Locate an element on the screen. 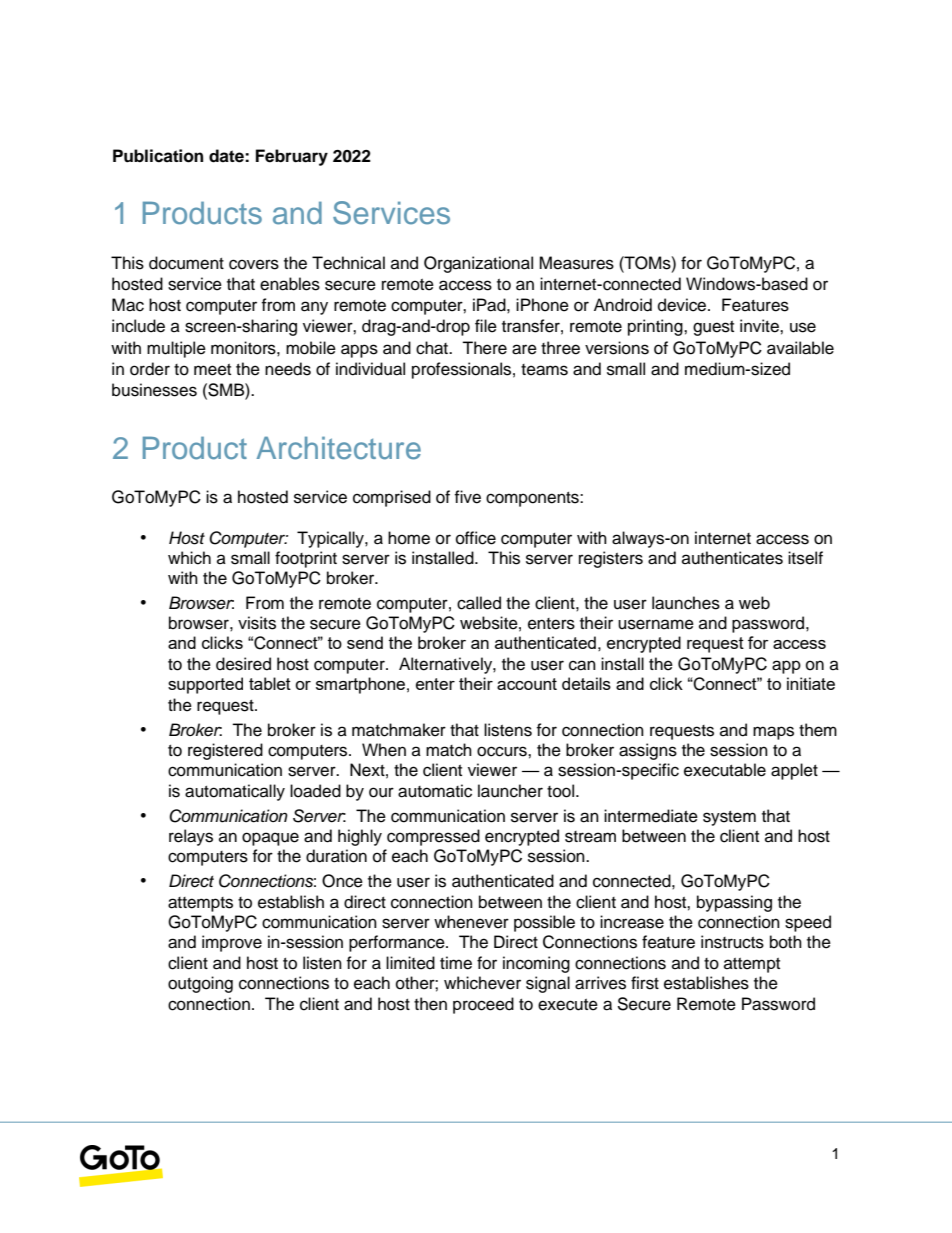  instructs is located at coordinates (732, 942).
